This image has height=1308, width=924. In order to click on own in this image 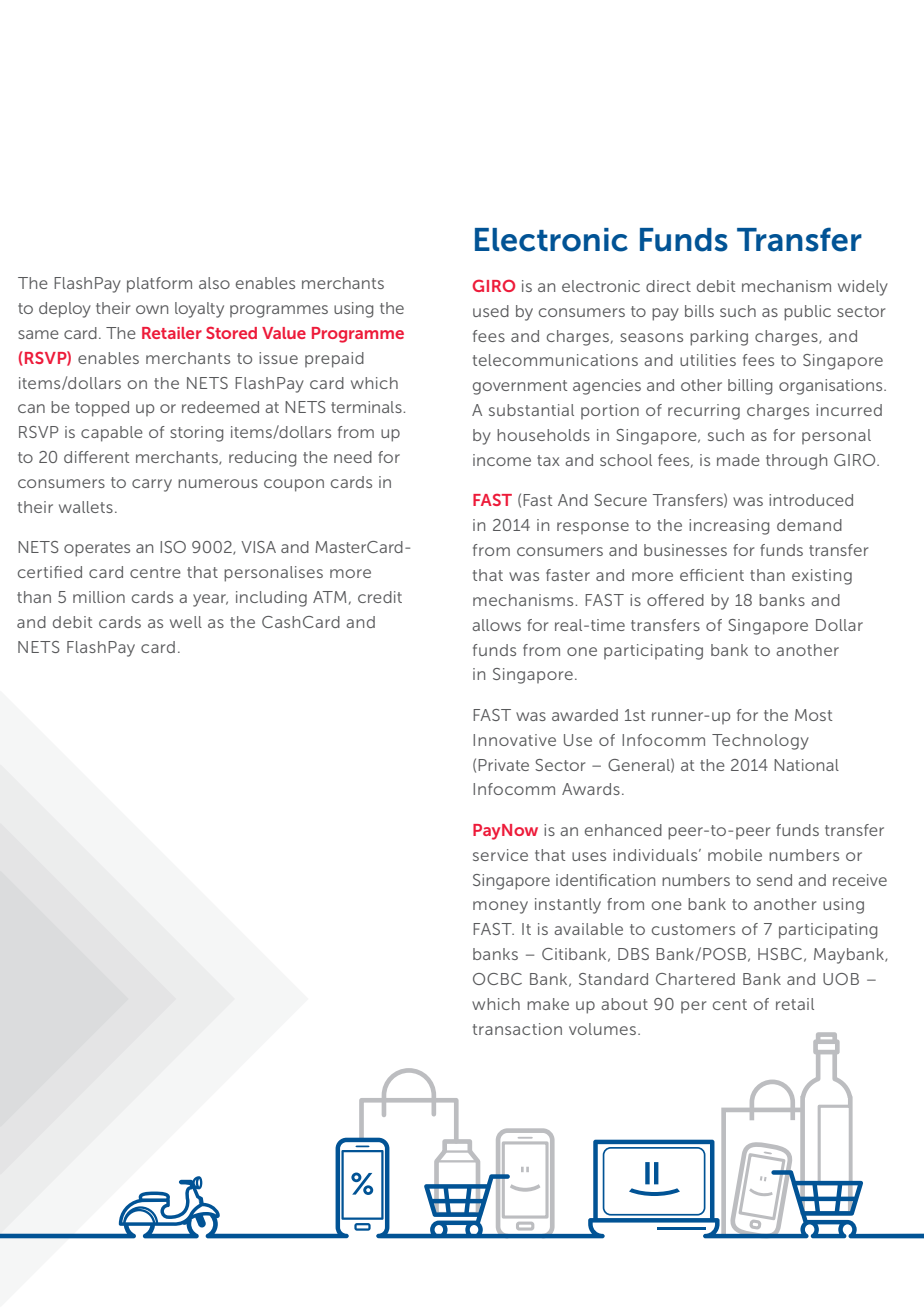, I will do `click(152, 309)`.
